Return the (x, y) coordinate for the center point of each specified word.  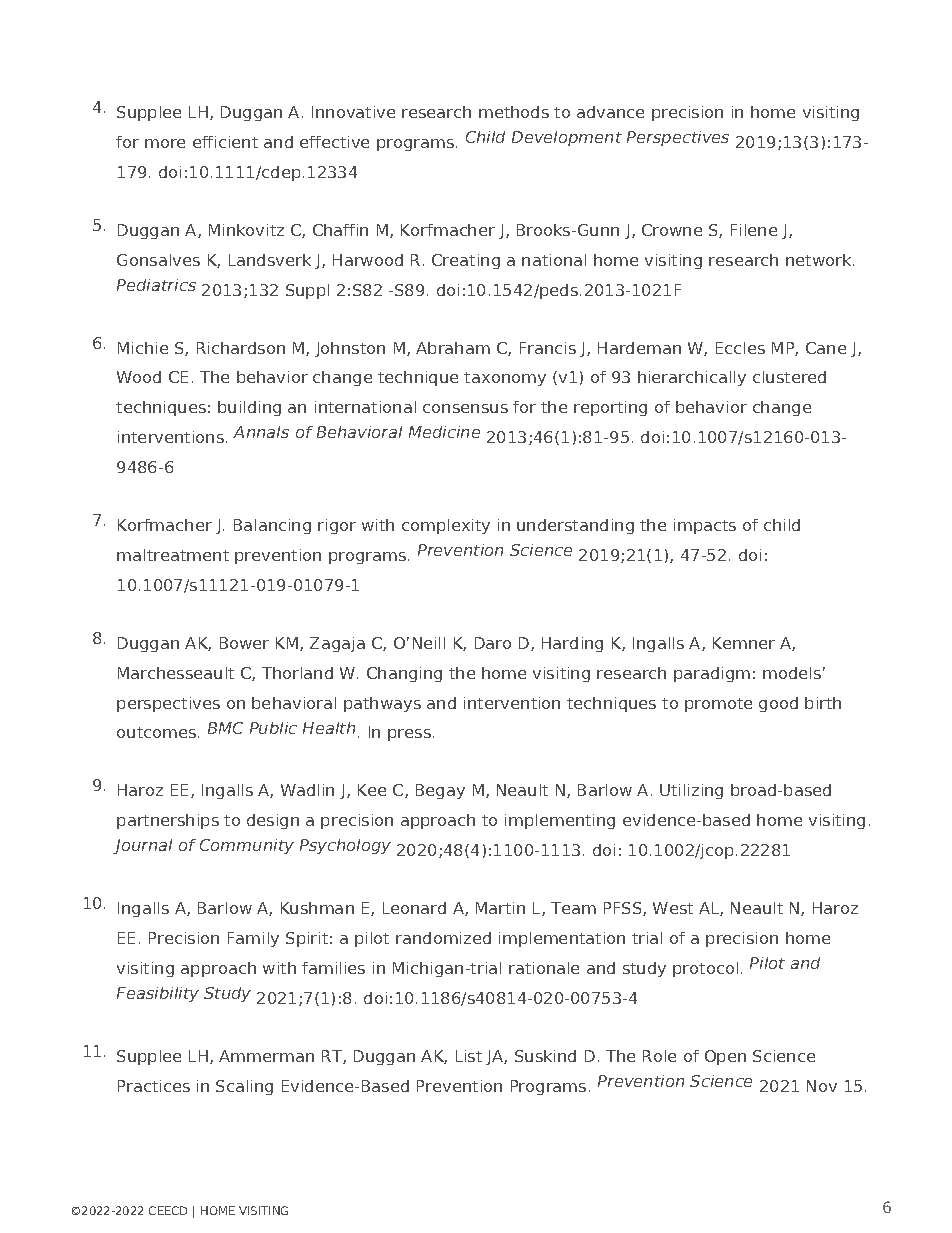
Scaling (244, 1087)
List (469, 1056)
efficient (225, 142)
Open (725, 1057)
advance (610, 112)
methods (514, 112)
